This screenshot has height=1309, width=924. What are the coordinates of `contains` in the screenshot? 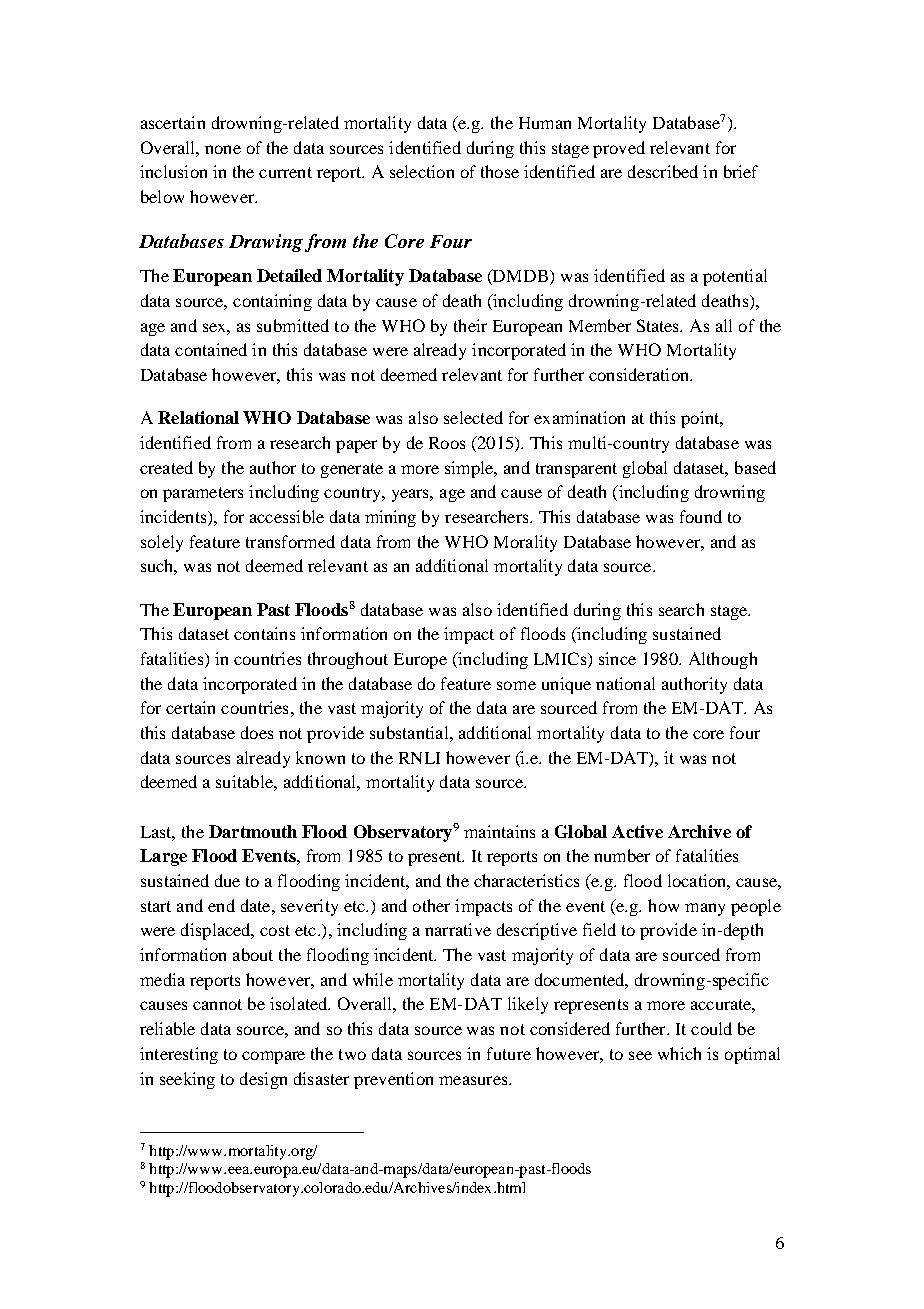 It's located at (264, 633).
